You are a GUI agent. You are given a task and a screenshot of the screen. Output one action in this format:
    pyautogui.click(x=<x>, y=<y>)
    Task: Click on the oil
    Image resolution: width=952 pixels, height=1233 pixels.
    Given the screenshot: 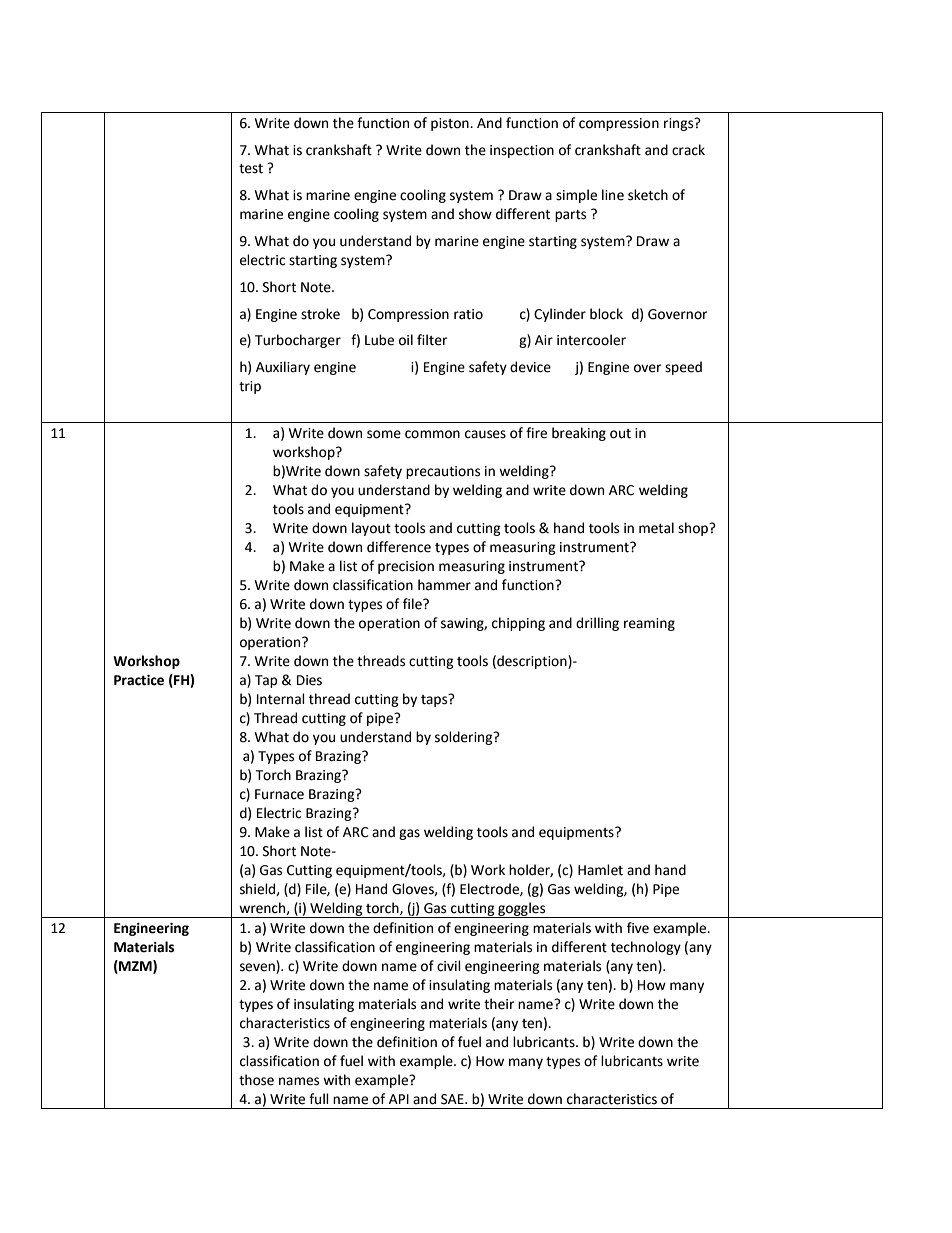 What is the action you would take?
    pyautogui.click(x=406, y=340)
